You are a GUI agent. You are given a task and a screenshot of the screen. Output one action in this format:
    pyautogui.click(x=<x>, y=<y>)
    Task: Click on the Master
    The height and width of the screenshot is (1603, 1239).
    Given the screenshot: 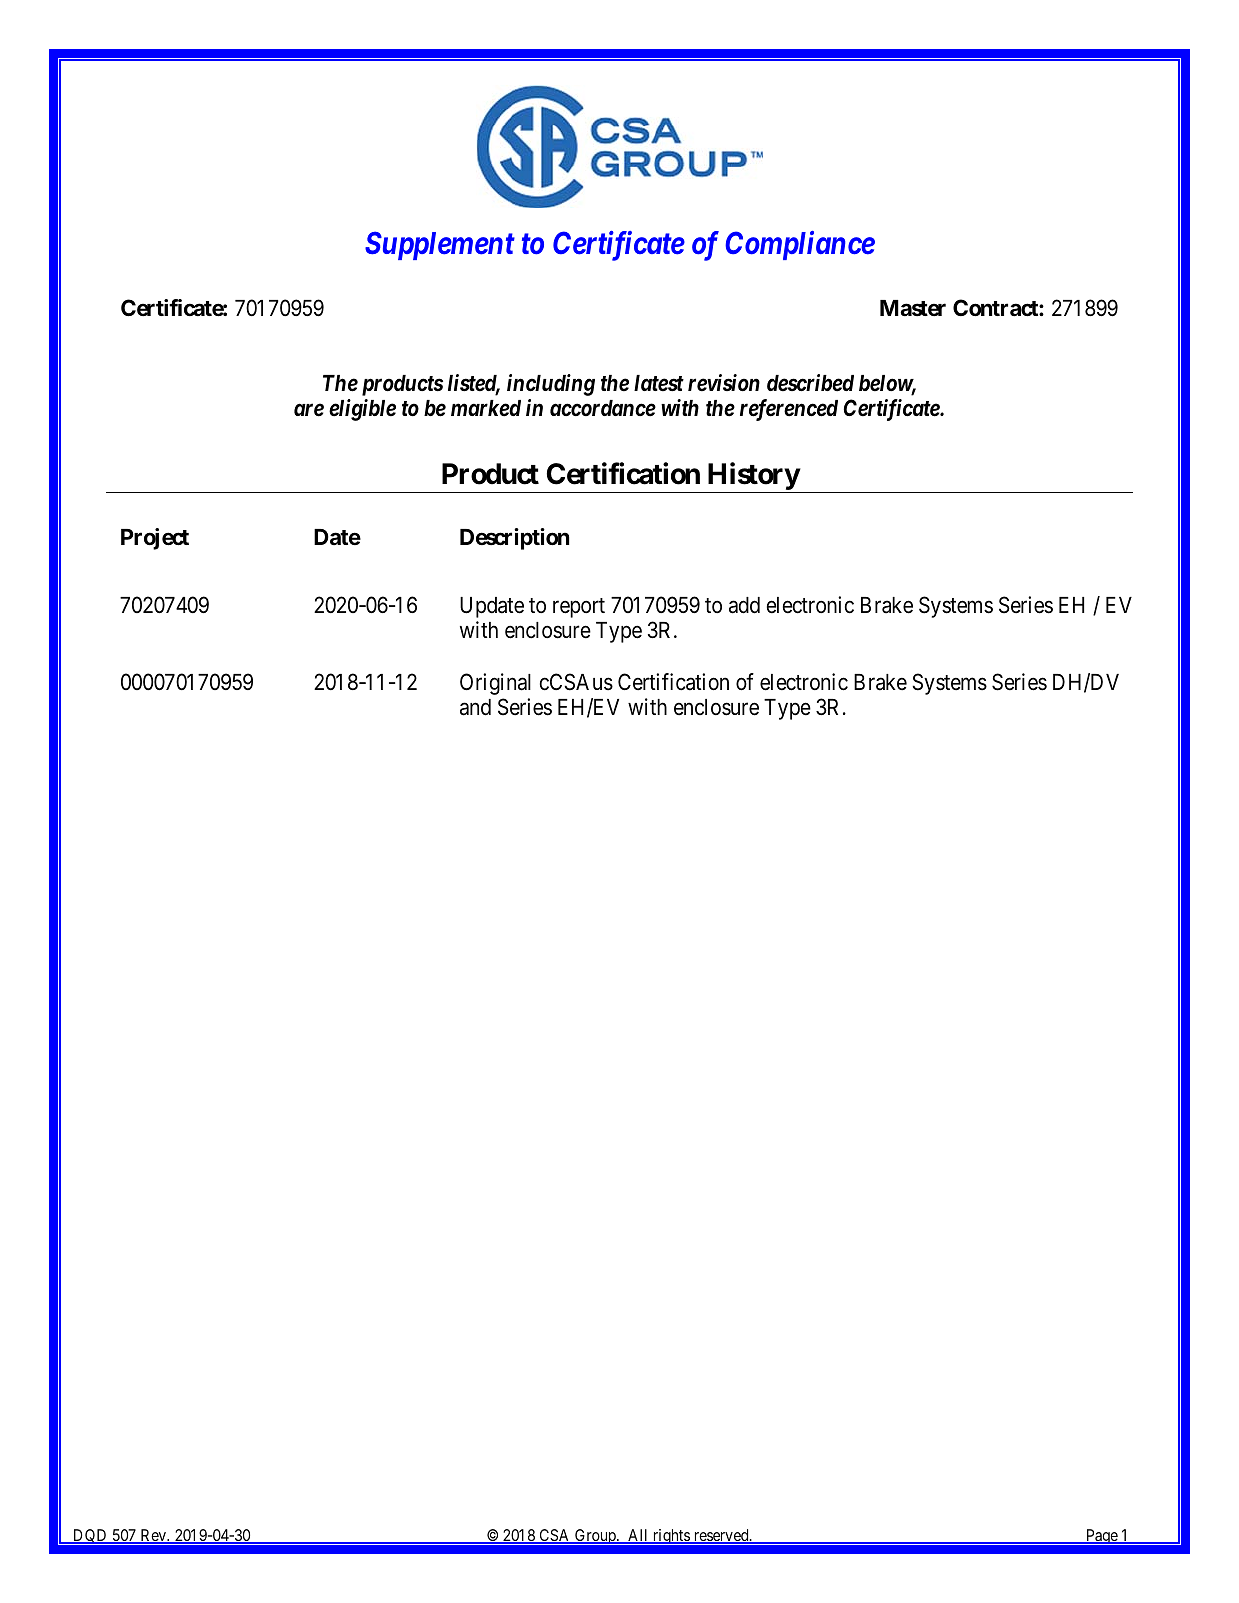 What is the action you would take?
    pyautogui.click(x=913, y=308)
